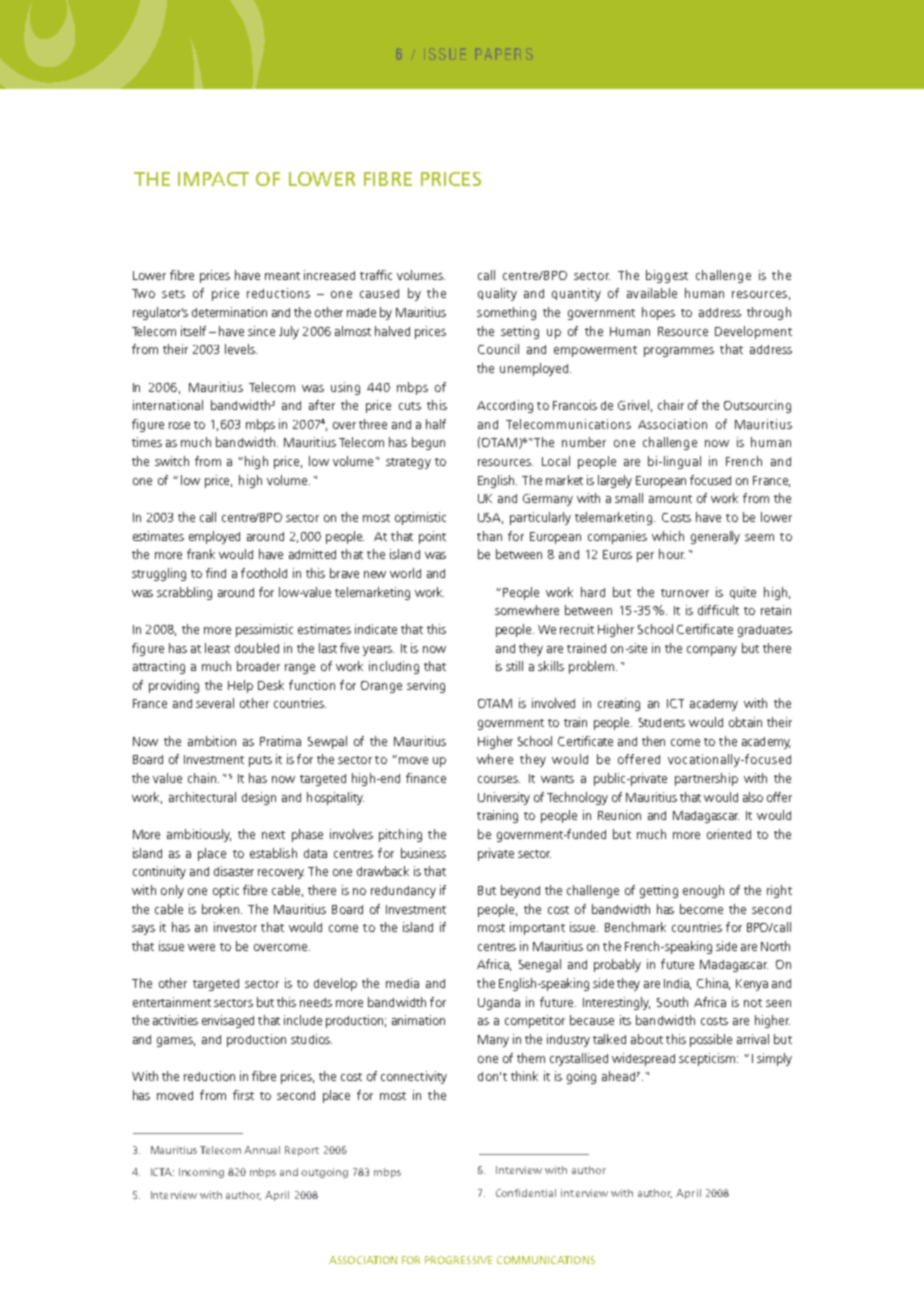 This screenshot has height=1308, width=924. What do you see at coordinates (226, 891) in the screenshot?
I see `optic` at bounding box center [226, 891].
